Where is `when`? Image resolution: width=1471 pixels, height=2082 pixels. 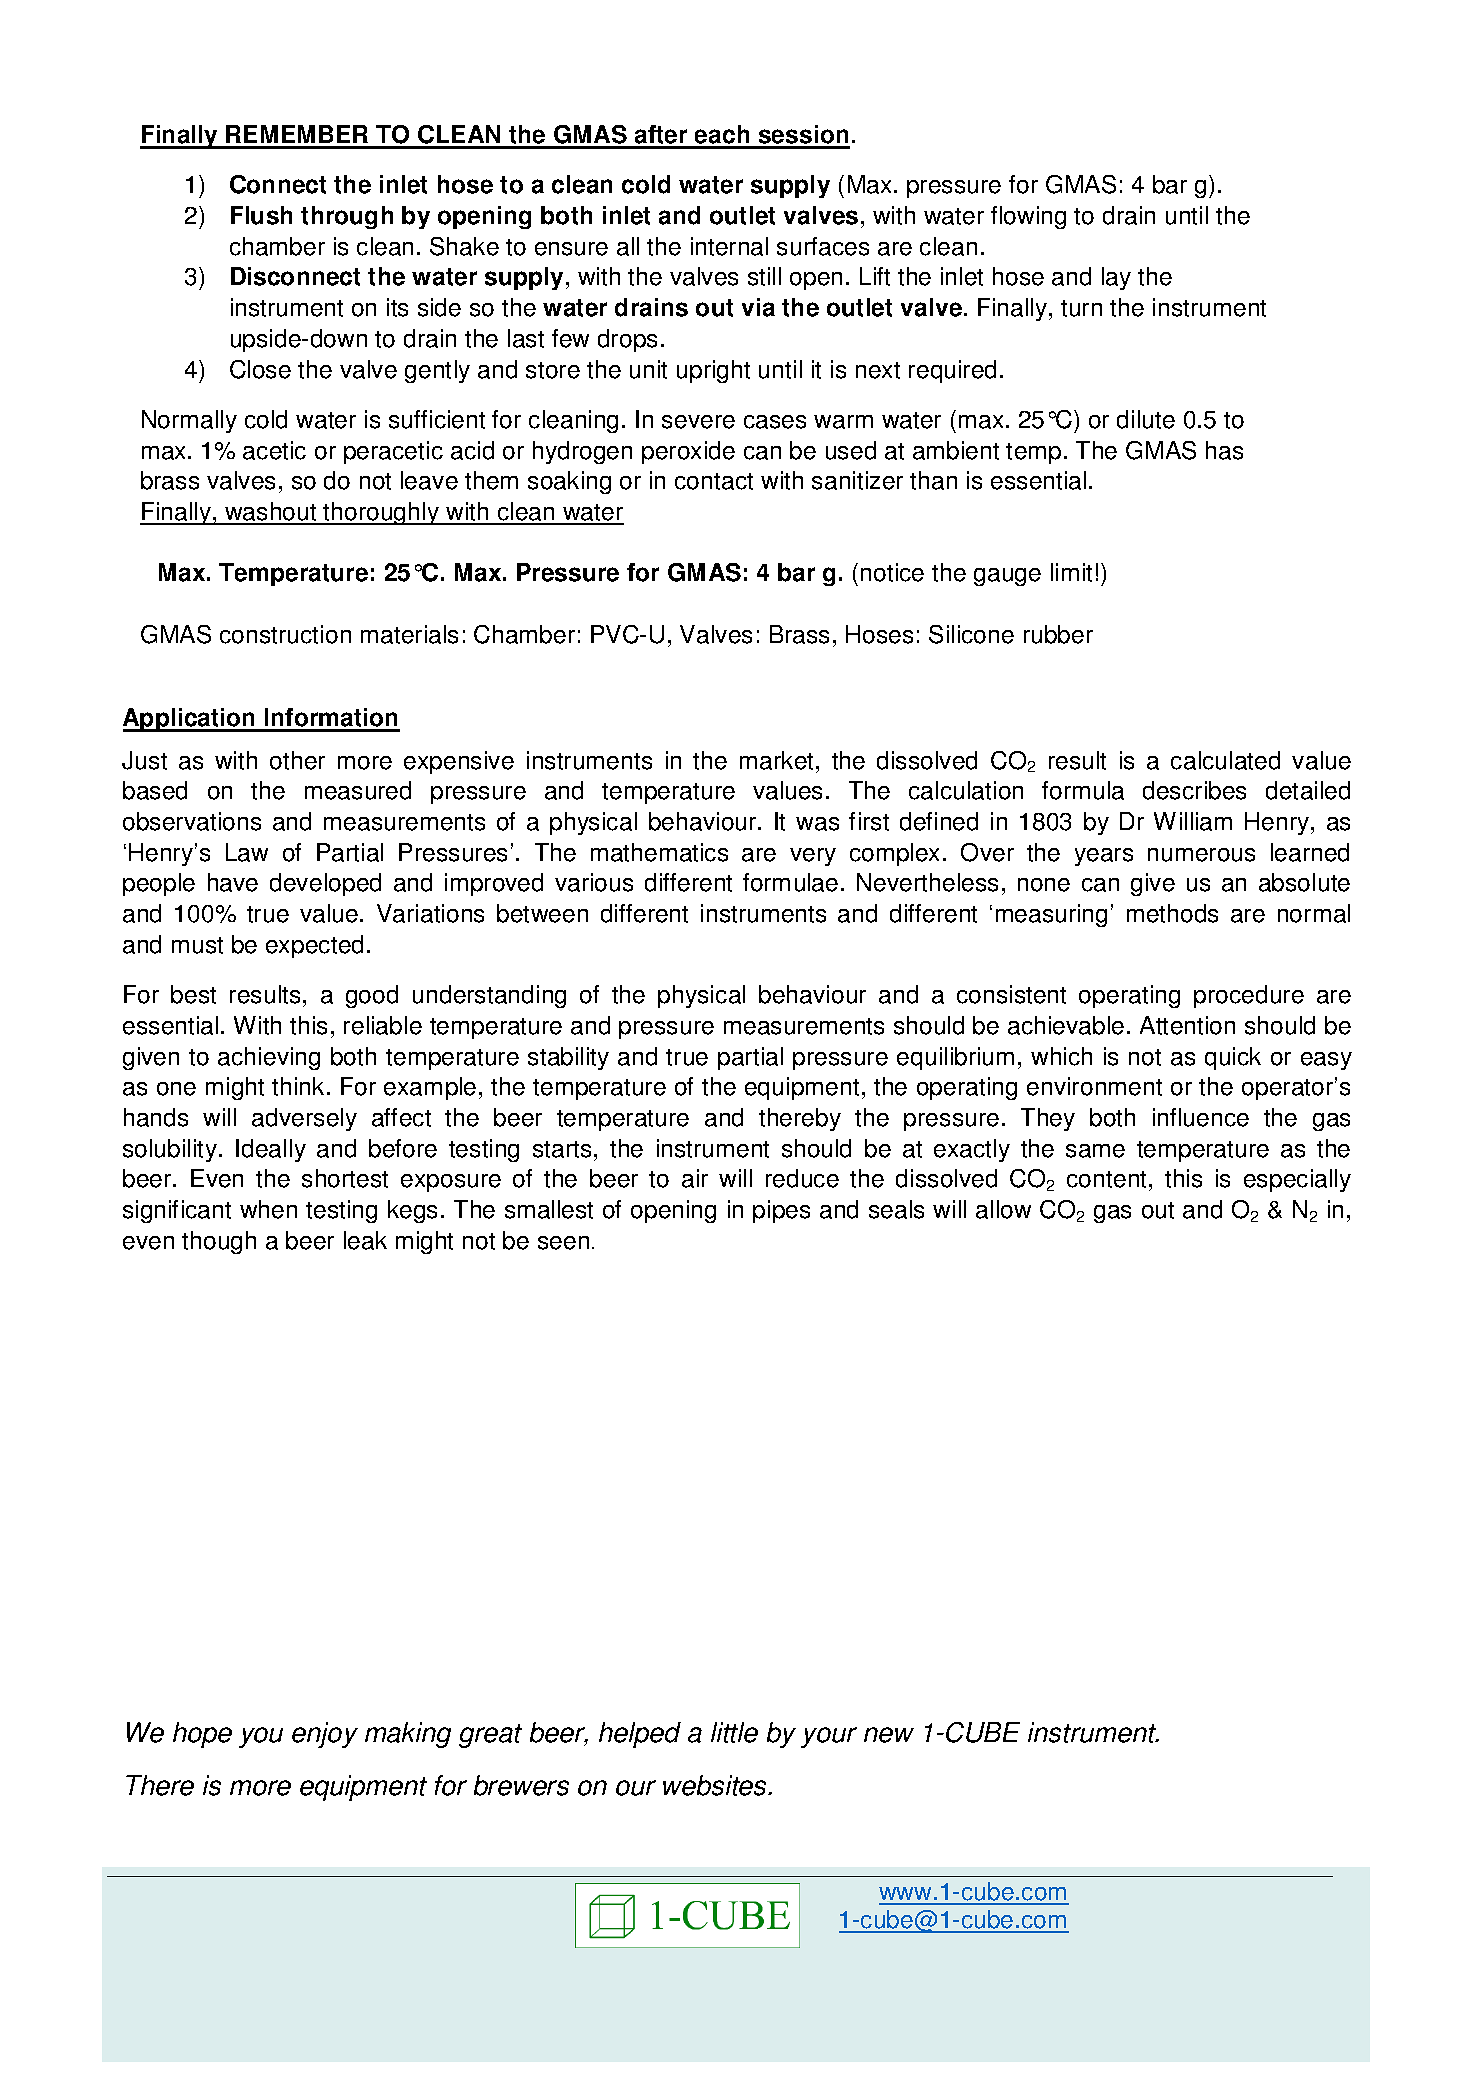 when is located at coordinates (268, 1209).
